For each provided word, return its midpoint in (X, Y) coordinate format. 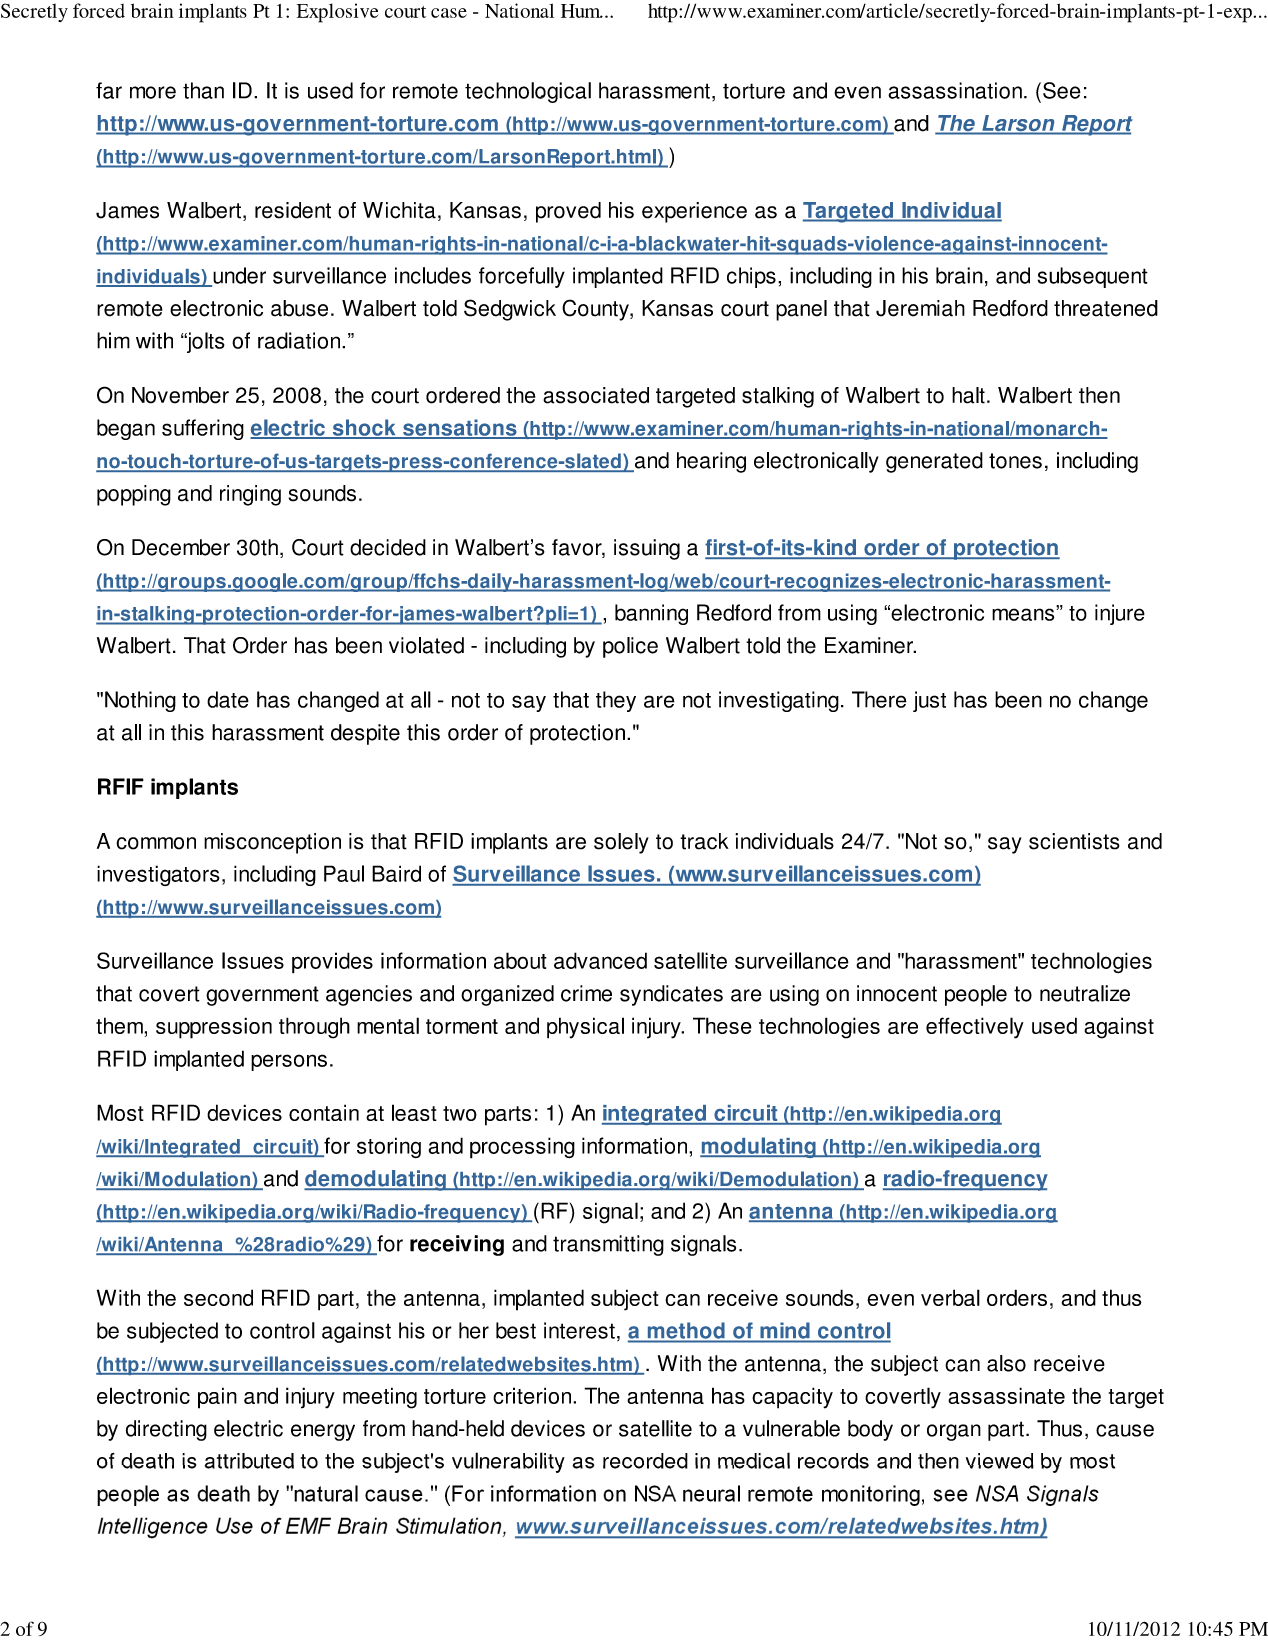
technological (528, 92)
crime (586, 993)
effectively (975, 1028)
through (314, 1028)
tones (1015, 461)
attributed (249, 1461)
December (181, 547)
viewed (1000, 1461)
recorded (645, 1461)
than (203, 90)
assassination (955, 90)
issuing (647, 549)
